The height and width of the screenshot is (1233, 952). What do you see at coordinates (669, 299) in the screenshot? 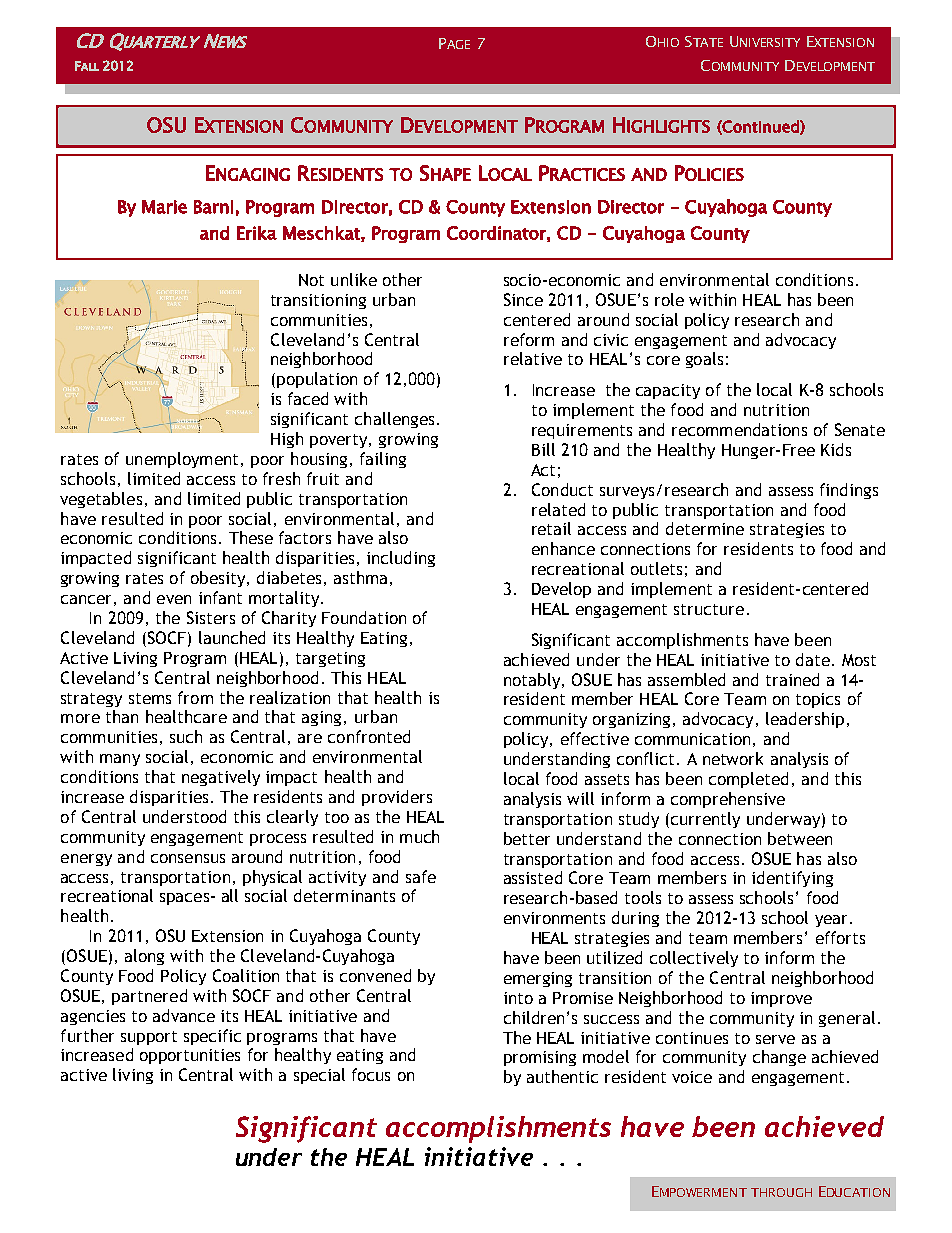
I see `role` at bounding box center [669, 299].
